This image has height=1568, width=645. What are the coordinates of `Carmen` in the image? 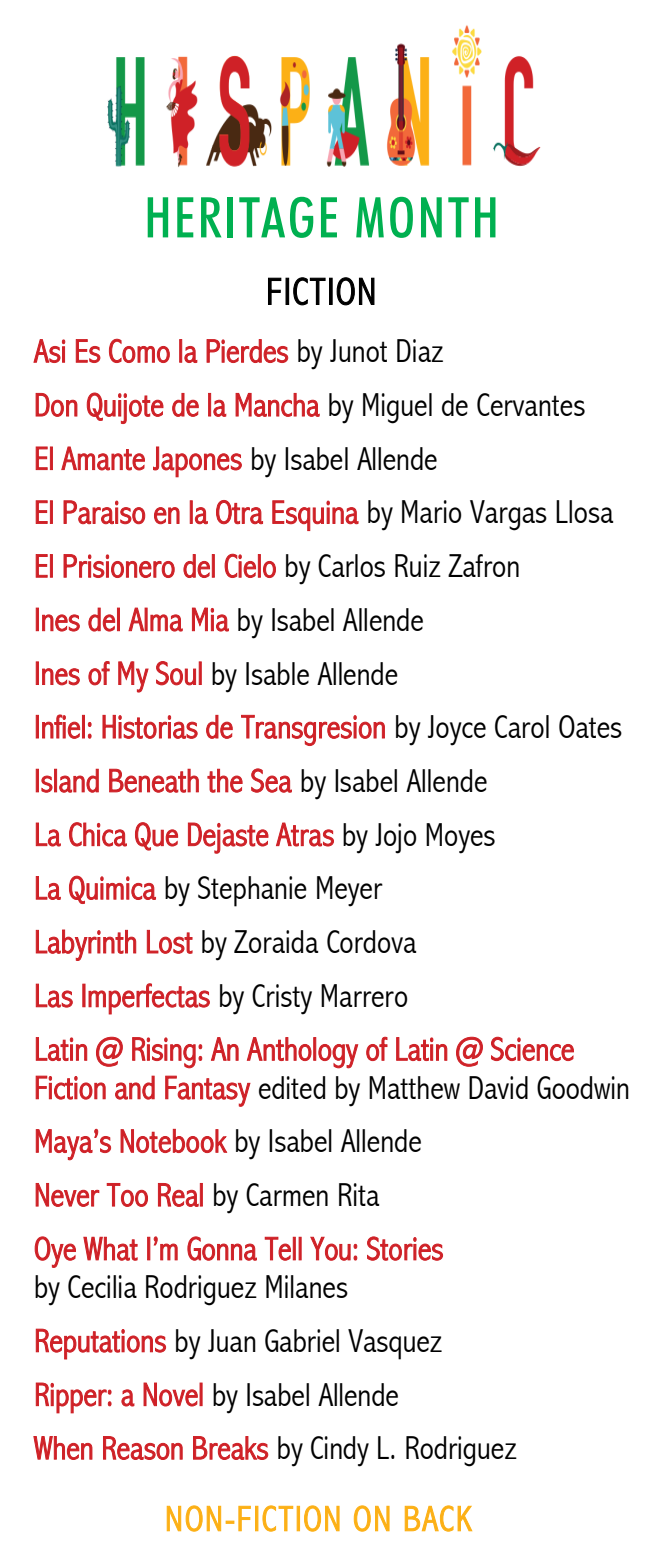 It's located at (287, 1194).
